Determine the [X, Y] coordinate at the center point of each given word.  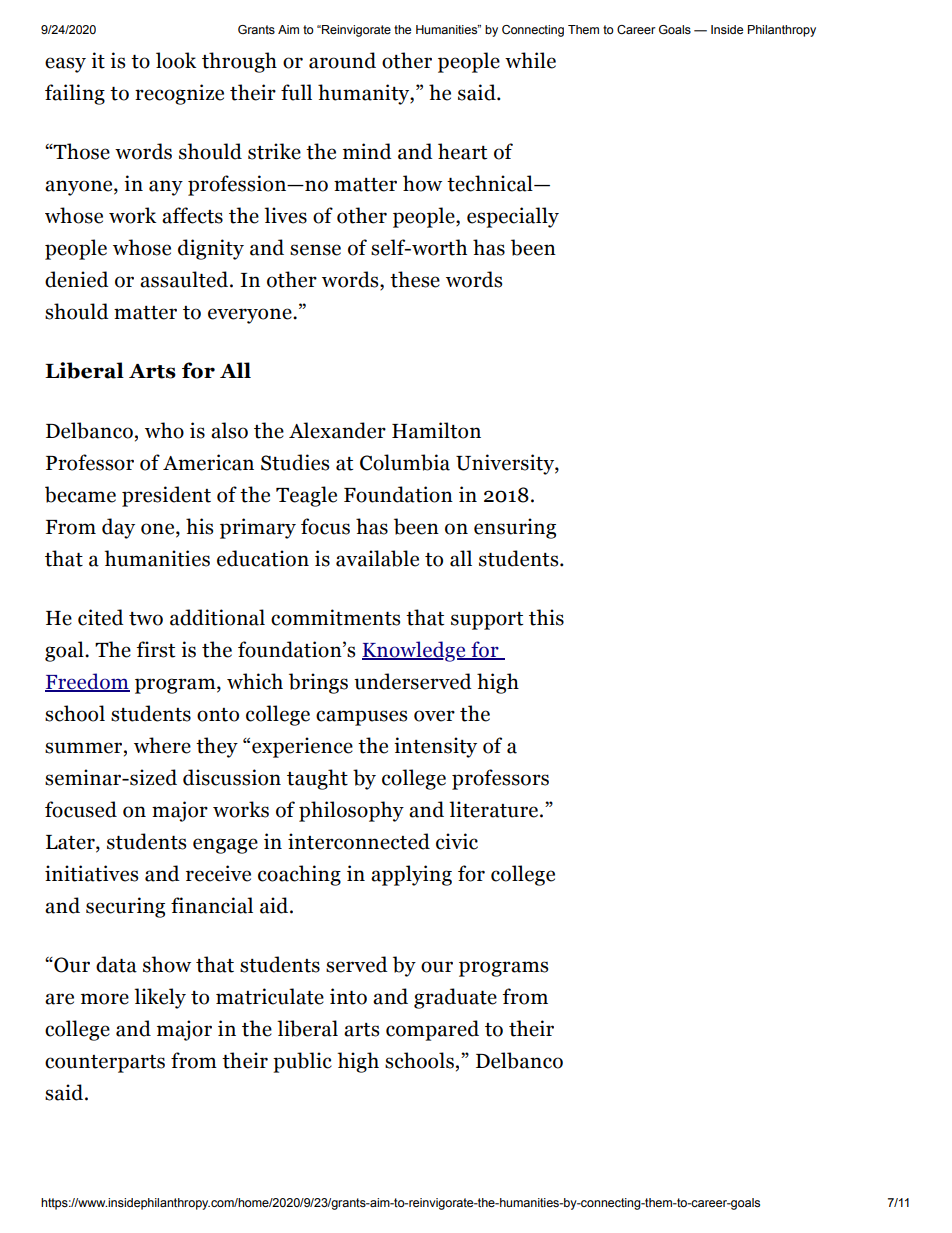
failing [75, 94]
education [263, 558]
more [105, 999]
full [296, 92]
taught [317, 779]
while [530, 60]
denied [77, 279]
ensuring [515, 528]
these [415, 279]
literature [495, 809]
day [118, 528]
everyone [251, 316]
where [162, 745]
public [302, 1062]
